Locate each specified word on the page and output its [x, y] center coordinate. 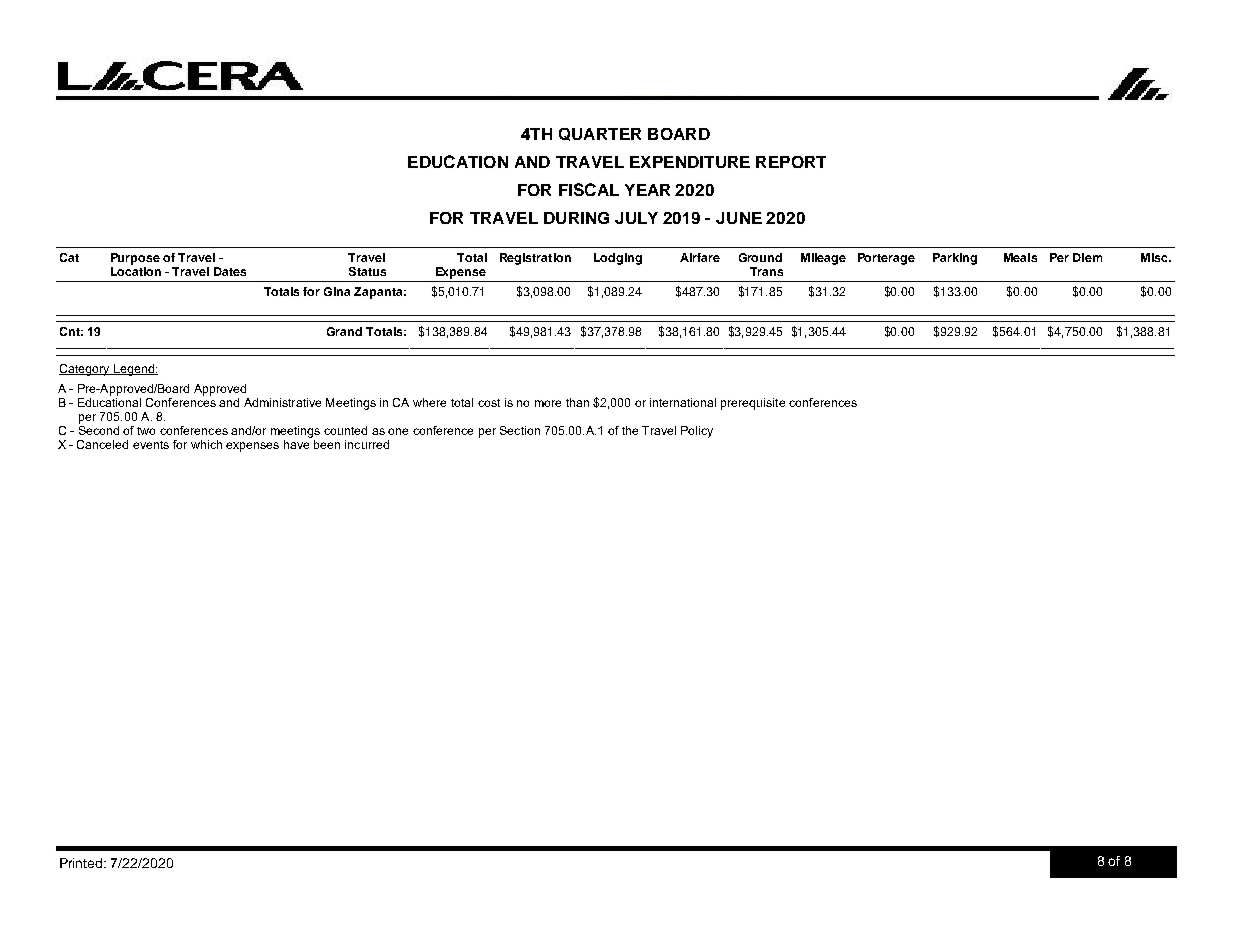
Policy [697, 432]
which [206, 444]
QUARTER [600, 134]
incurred [367, 444]
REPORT [791, 162]
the [630, 430]
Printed [82, 863]
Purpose [135, 259]
